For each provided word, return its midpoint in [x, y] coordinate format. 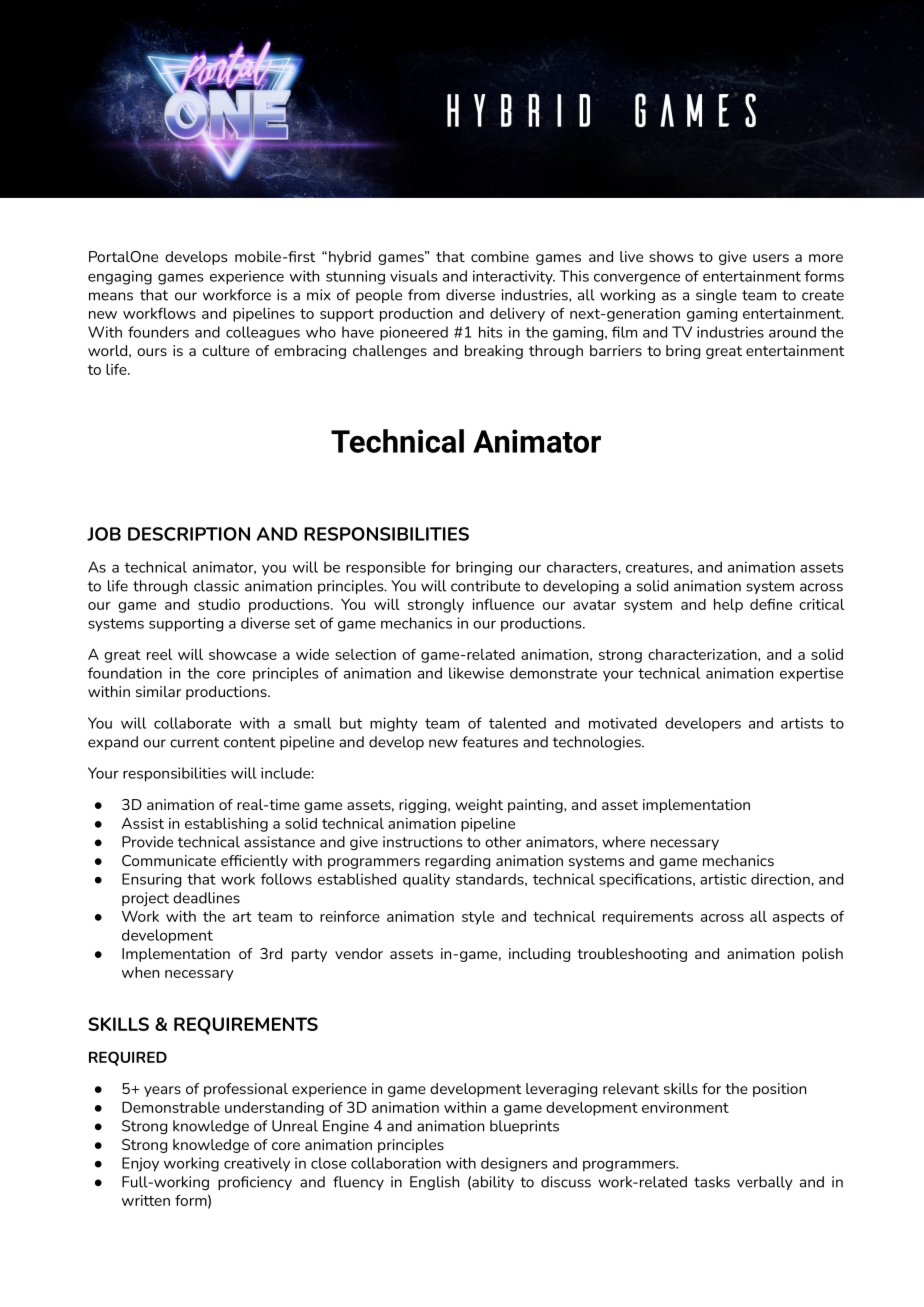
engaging [120, 277]
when [140, 972]
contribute [485, 586]
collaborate [192, 723]
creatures [658, 567]
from [424, 295]
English [434, 1183]
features [490, 742]
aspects [799, 918]
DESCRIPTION [189, 534]
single [716, 296]
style [478, 918]
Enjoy [140, 1164]
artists [802, 723]
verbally [765, 1183]
